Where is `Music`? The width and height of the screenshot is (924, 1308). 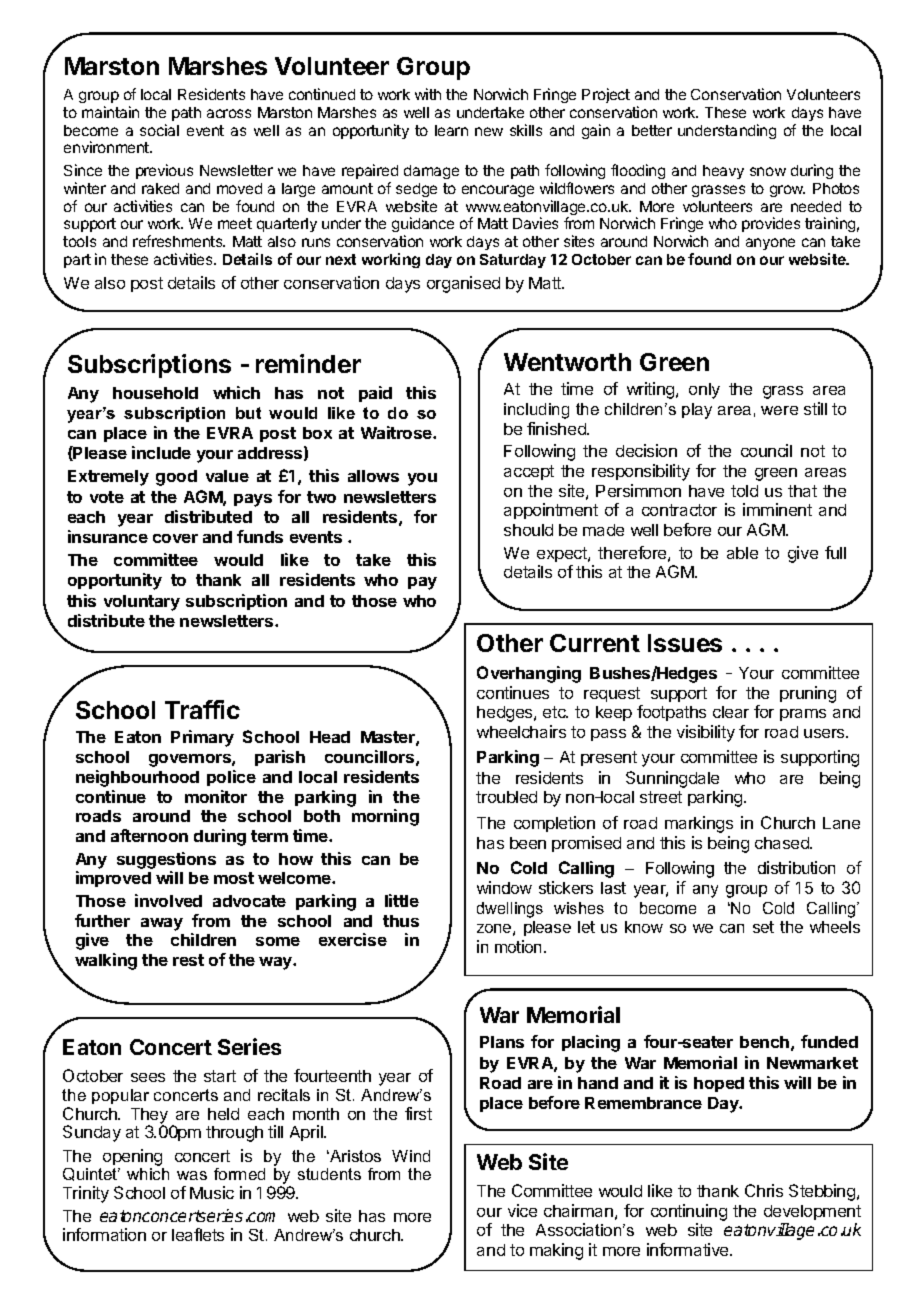 Music is located at coordinates (212, 1192).
